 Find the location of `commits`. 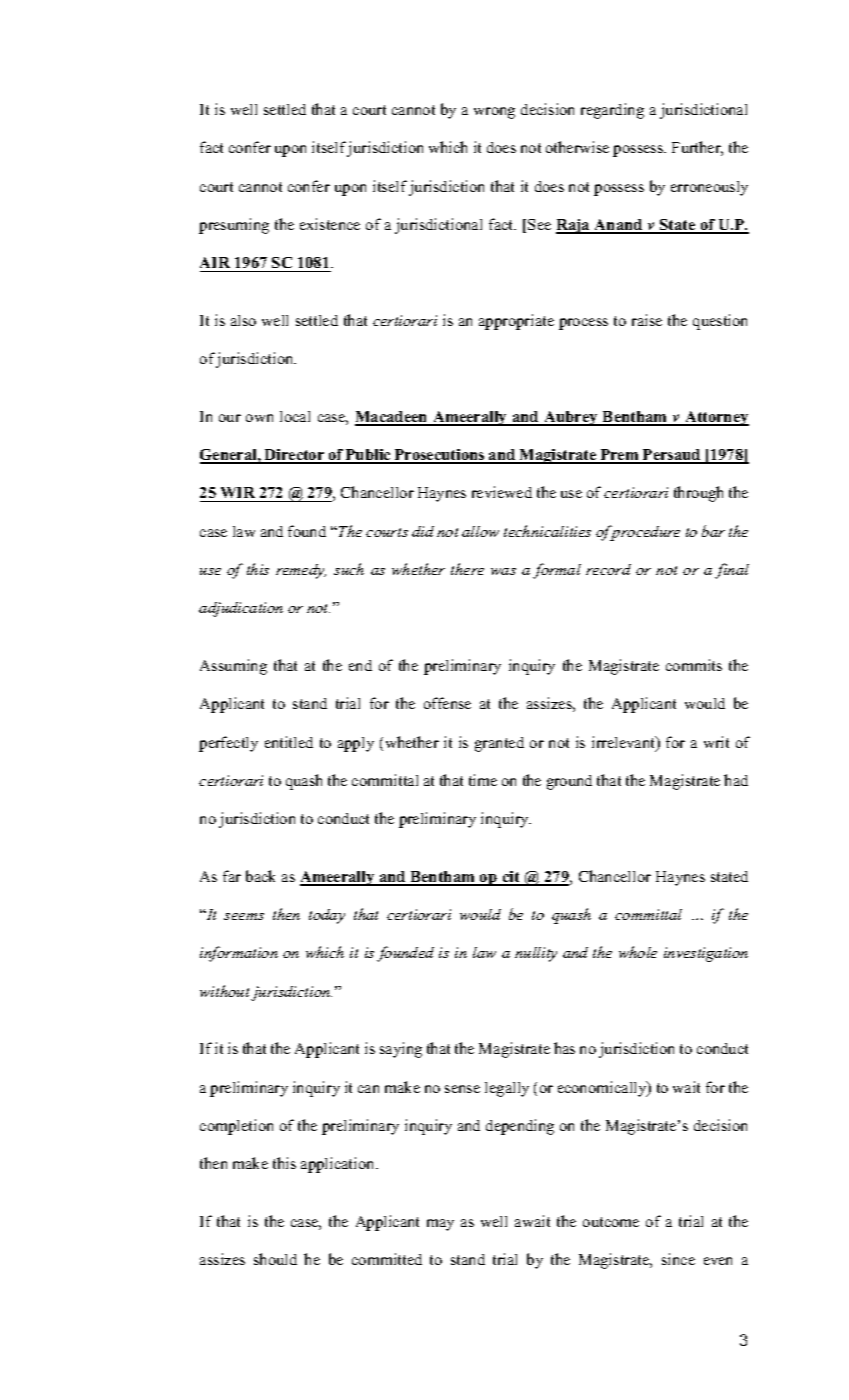

commits is located at coordinates (694, 665).
